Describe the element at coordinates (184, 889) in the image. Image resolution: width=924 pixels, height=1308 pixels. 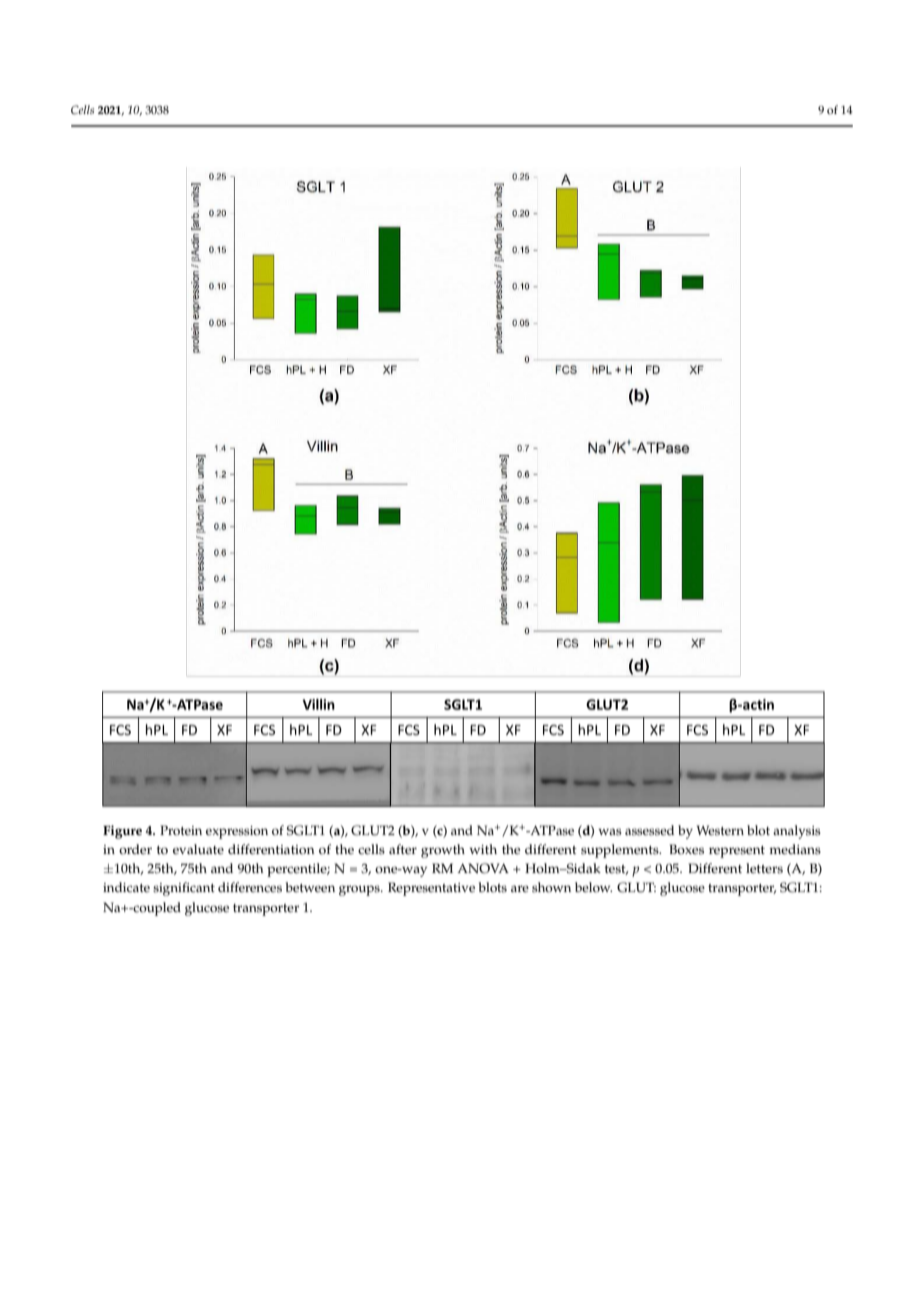
I see `significant` at that location.
